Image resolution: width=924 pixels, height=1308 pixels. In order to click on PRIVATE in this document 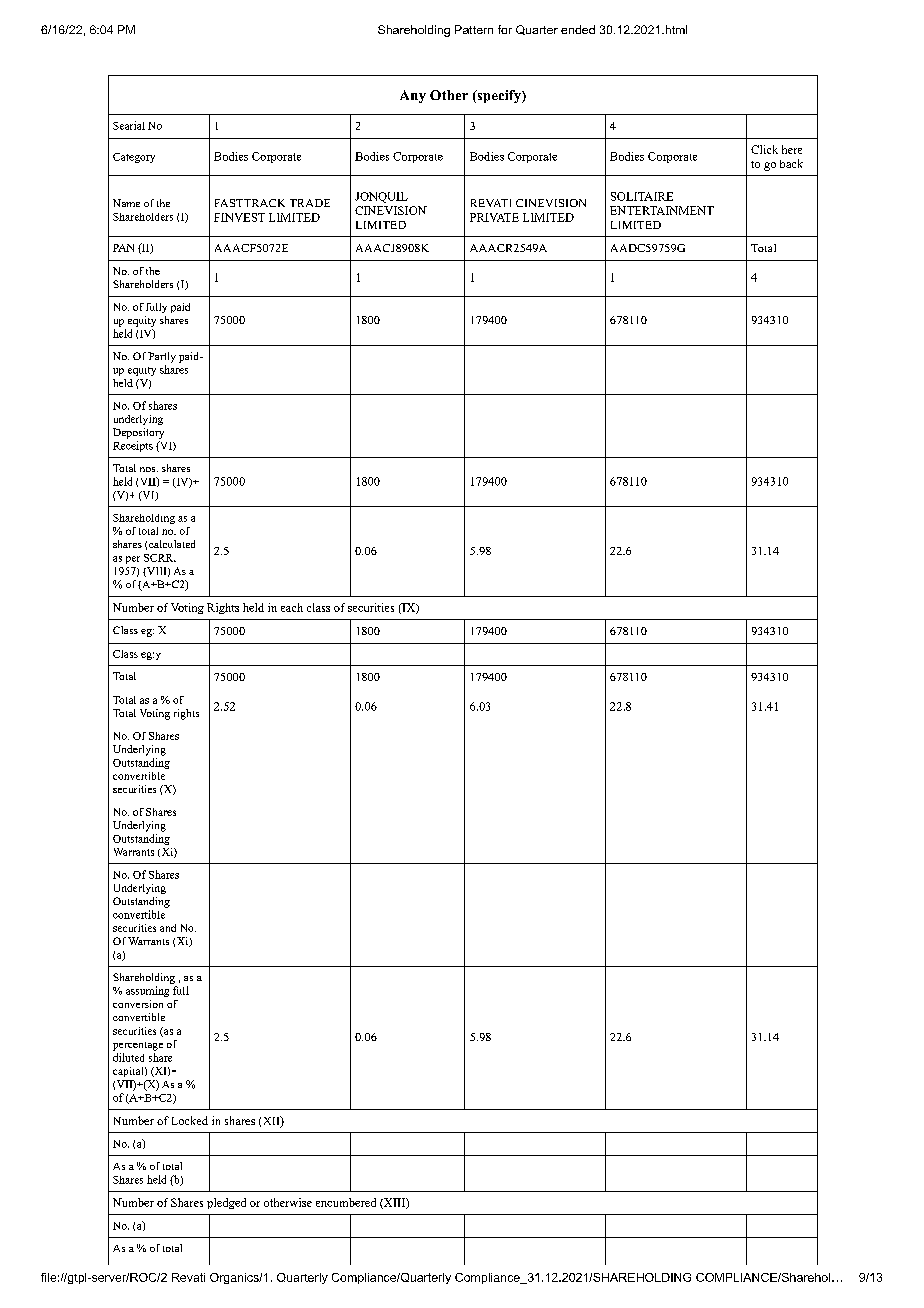, I will do `click(494, 217)`.
